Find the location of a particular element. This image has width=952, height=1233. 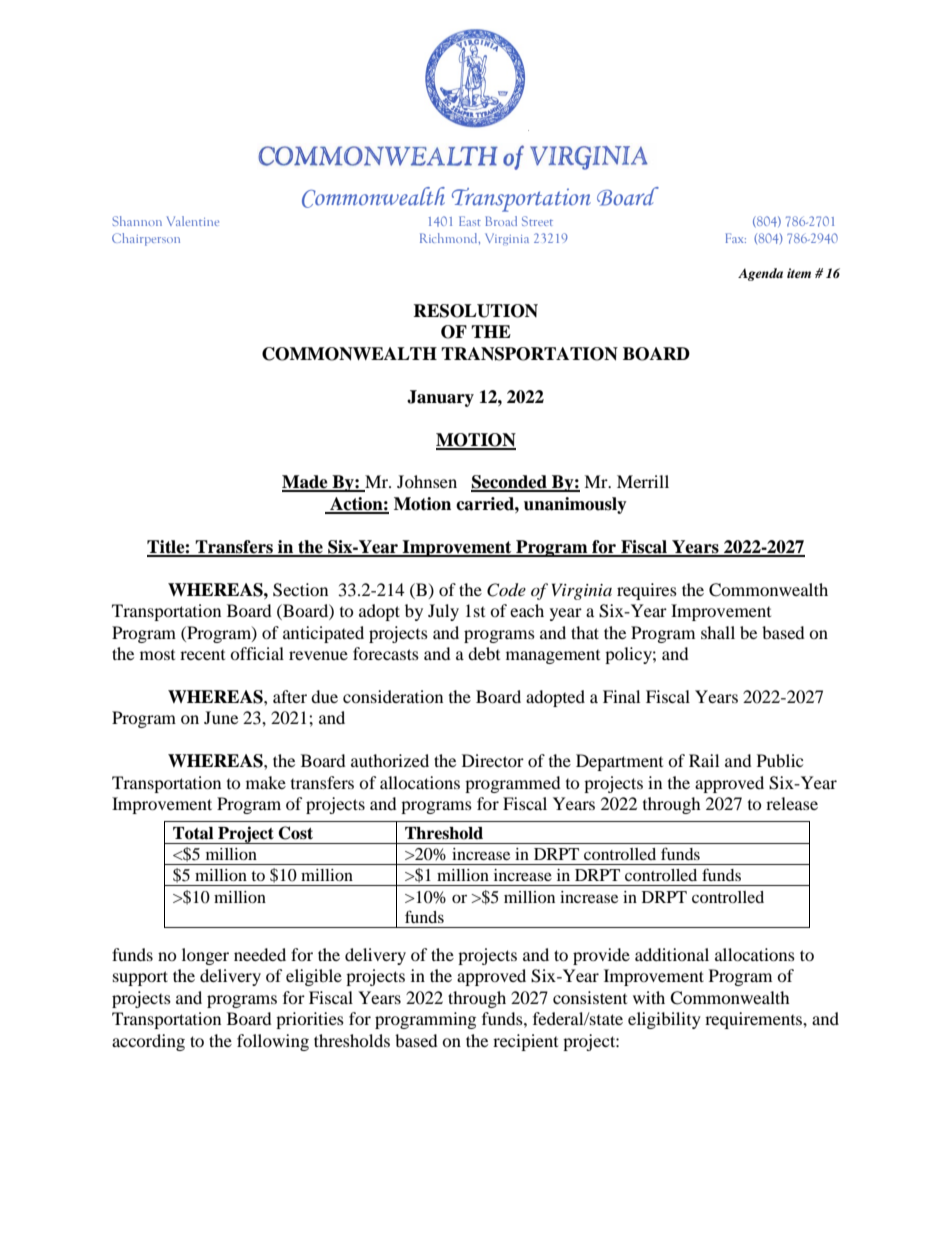

Valentine is located at coordinates (193, 221).
